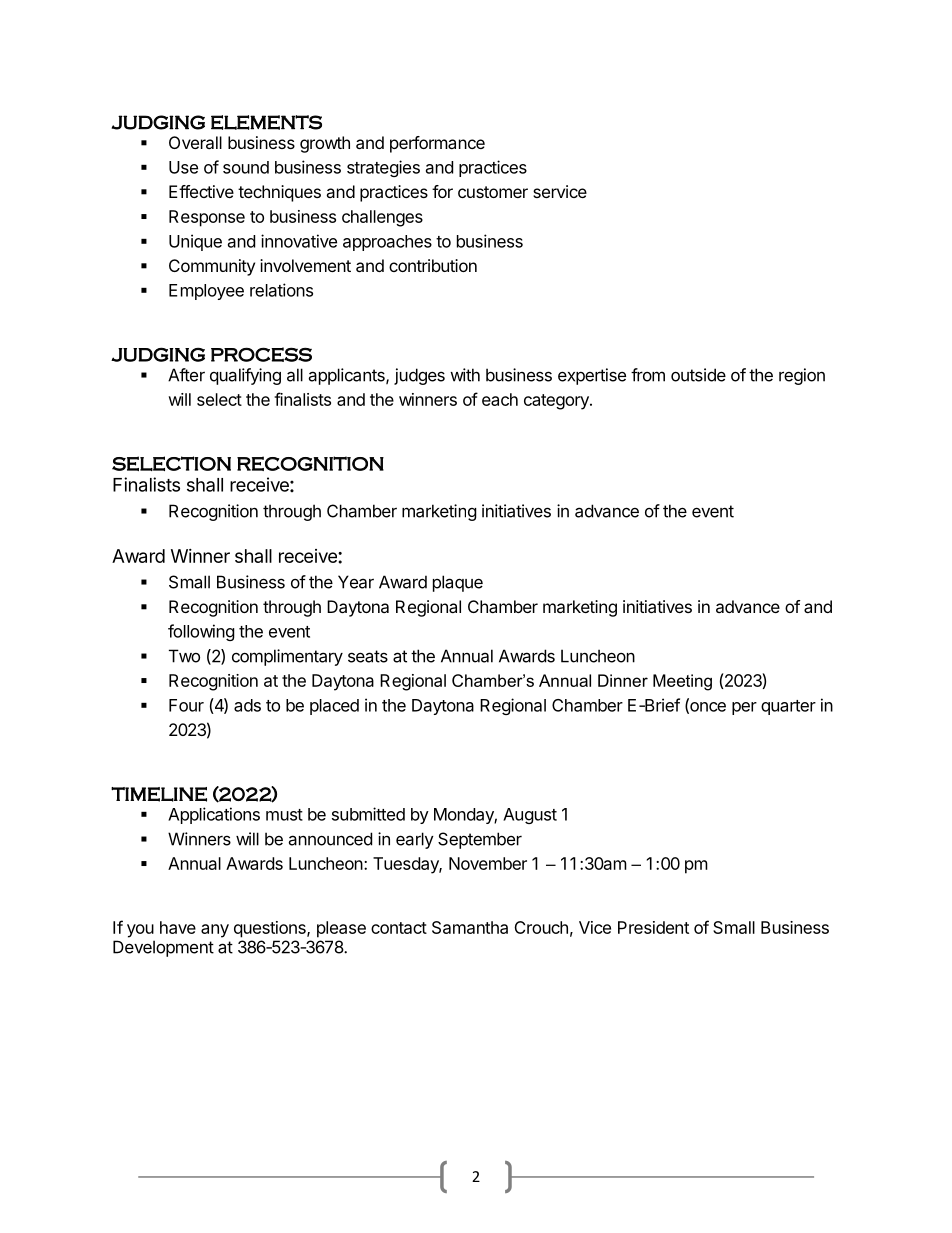 Image resolution: width=952 pixels, height=1233 pixels. What do you see at coordinates (493, 192) in the screenshot?
I see `customer` at bounding box center [493, 192].
